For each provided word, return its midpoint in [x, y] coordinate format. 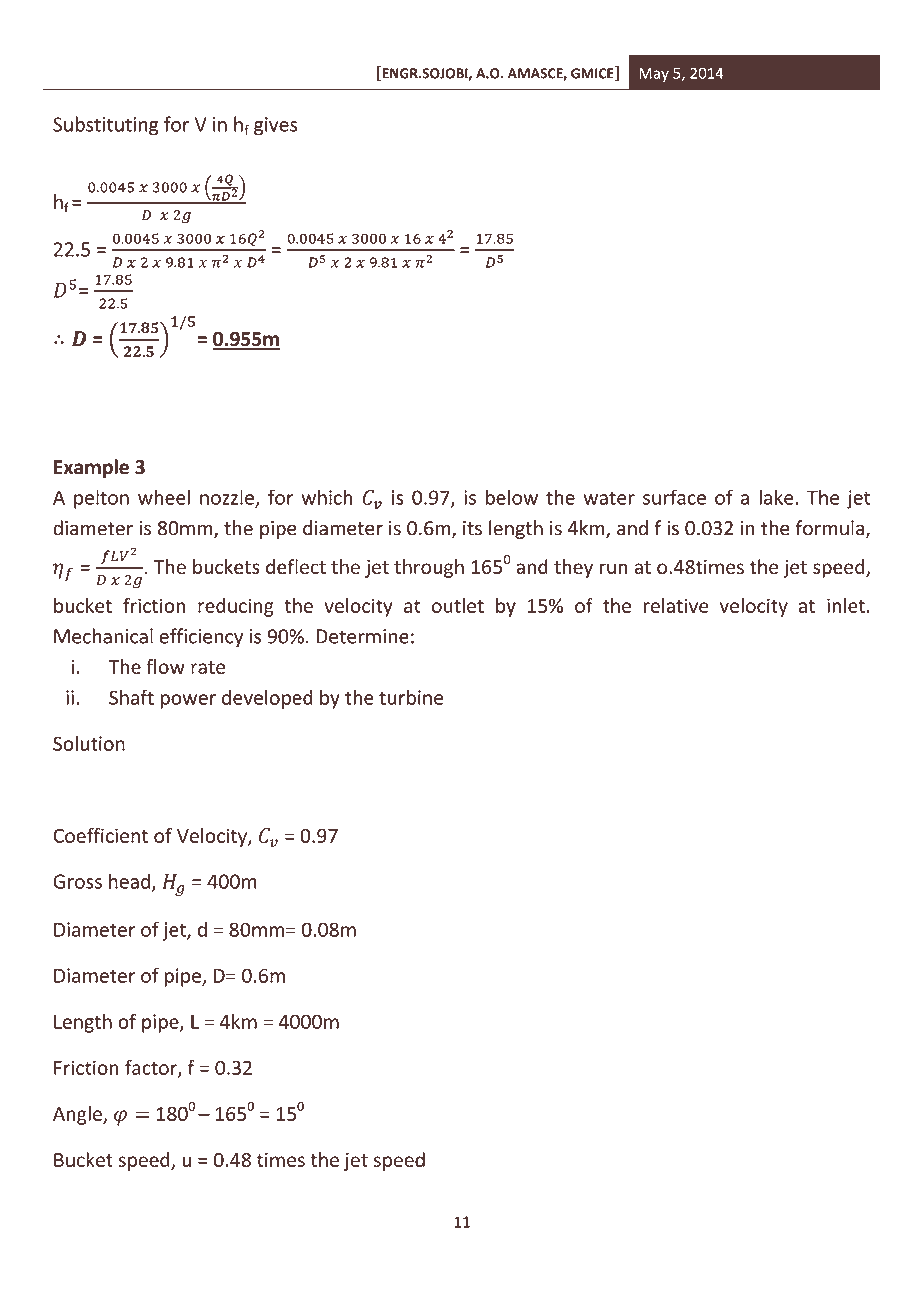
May [654, 75]
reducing [236, 607]
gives [275, 126]
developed [267, 699]
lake [777, 497]
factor [152, 1068]
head [129, 881]
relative [676, 605]
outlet [458, 605]
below [512, 497]
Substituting [105, 126]
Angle [78, 1115]
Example [91, 468]
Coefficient [100, 835]
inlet [846, 605]
